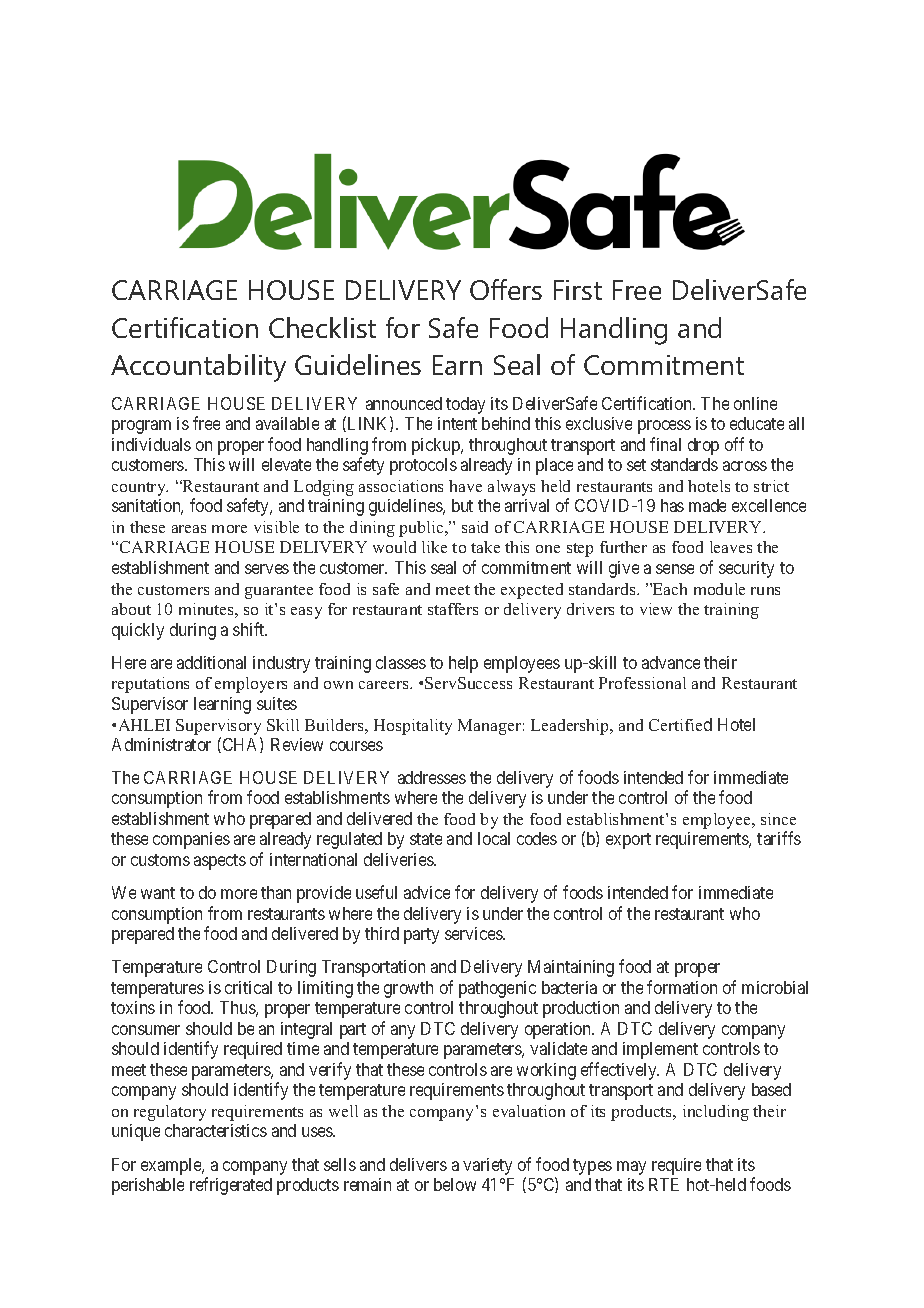  Describe the element at coordinates (189, 529) in the screenshot. I see `areas` at that location.
